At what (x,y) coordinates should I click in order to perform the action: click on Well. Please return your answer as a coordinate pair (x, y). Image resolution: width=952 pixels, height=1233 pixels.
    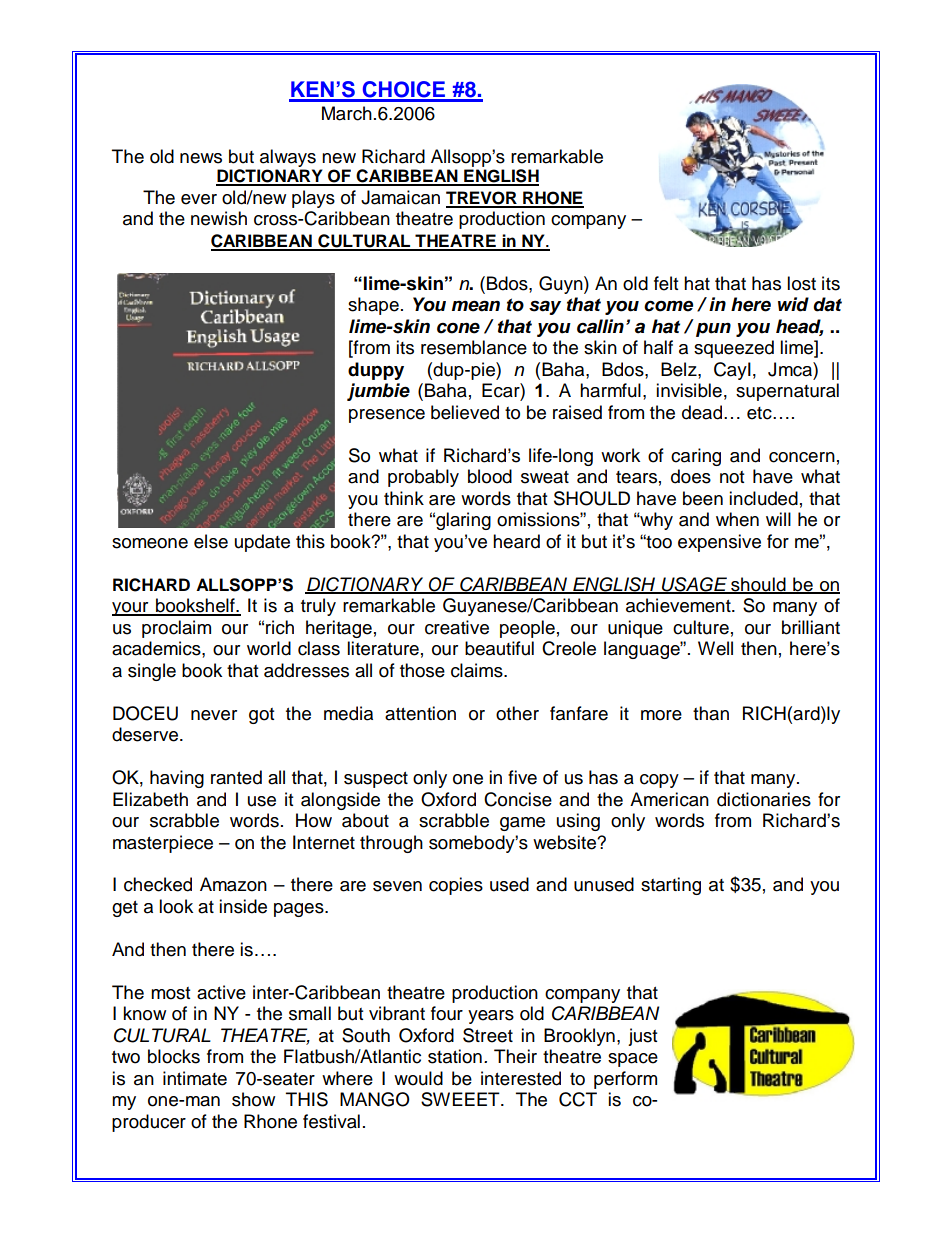
    Looking at the image, I should click on (715, 648).
